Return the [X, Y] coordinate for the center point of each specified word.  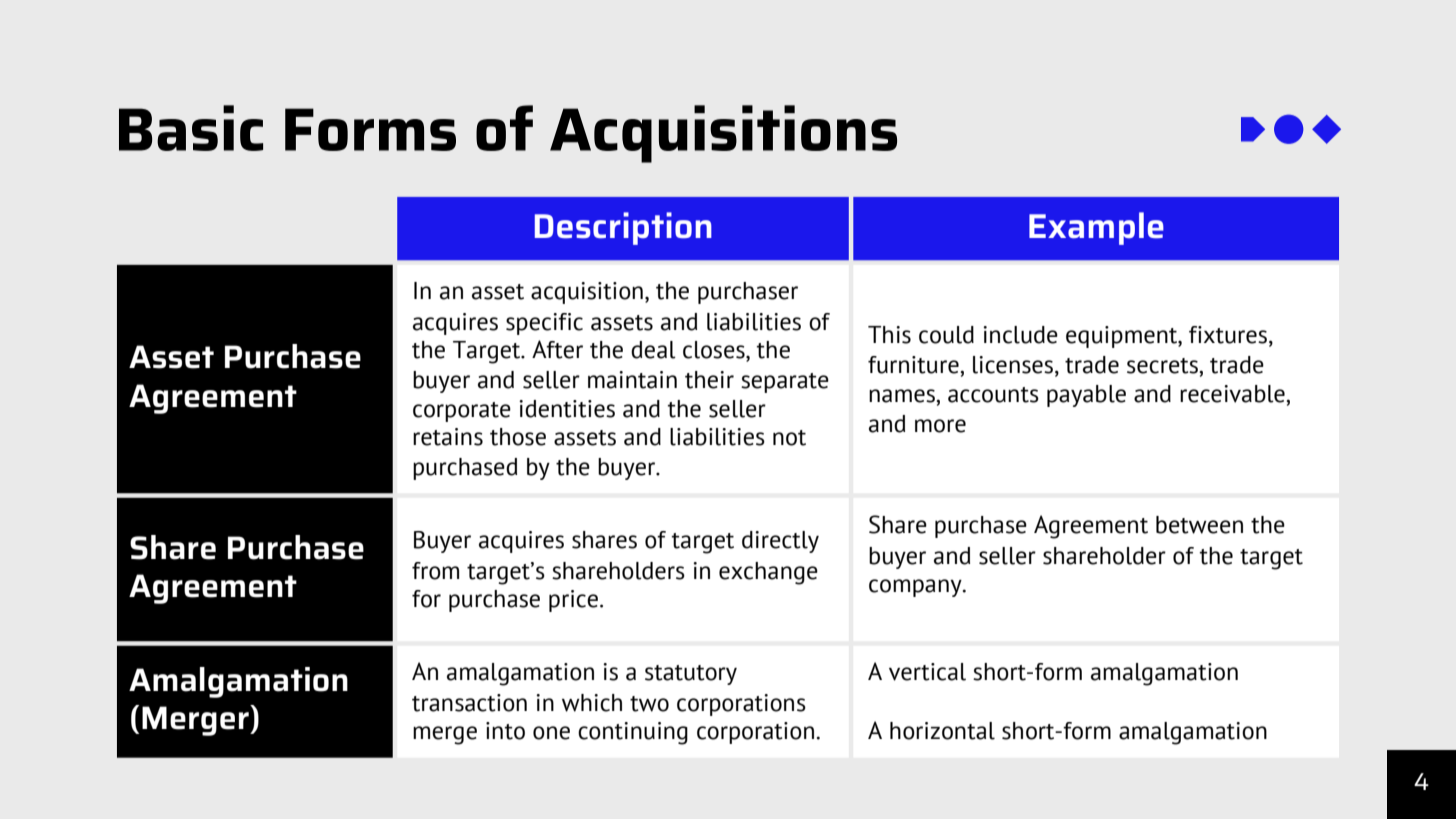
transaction [469, 703]
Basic [191, 128]
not [789, 438]
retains [448, 437]
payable [1086, 396]
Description [623, 228]
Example [1096, 228]
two [649, 704]
